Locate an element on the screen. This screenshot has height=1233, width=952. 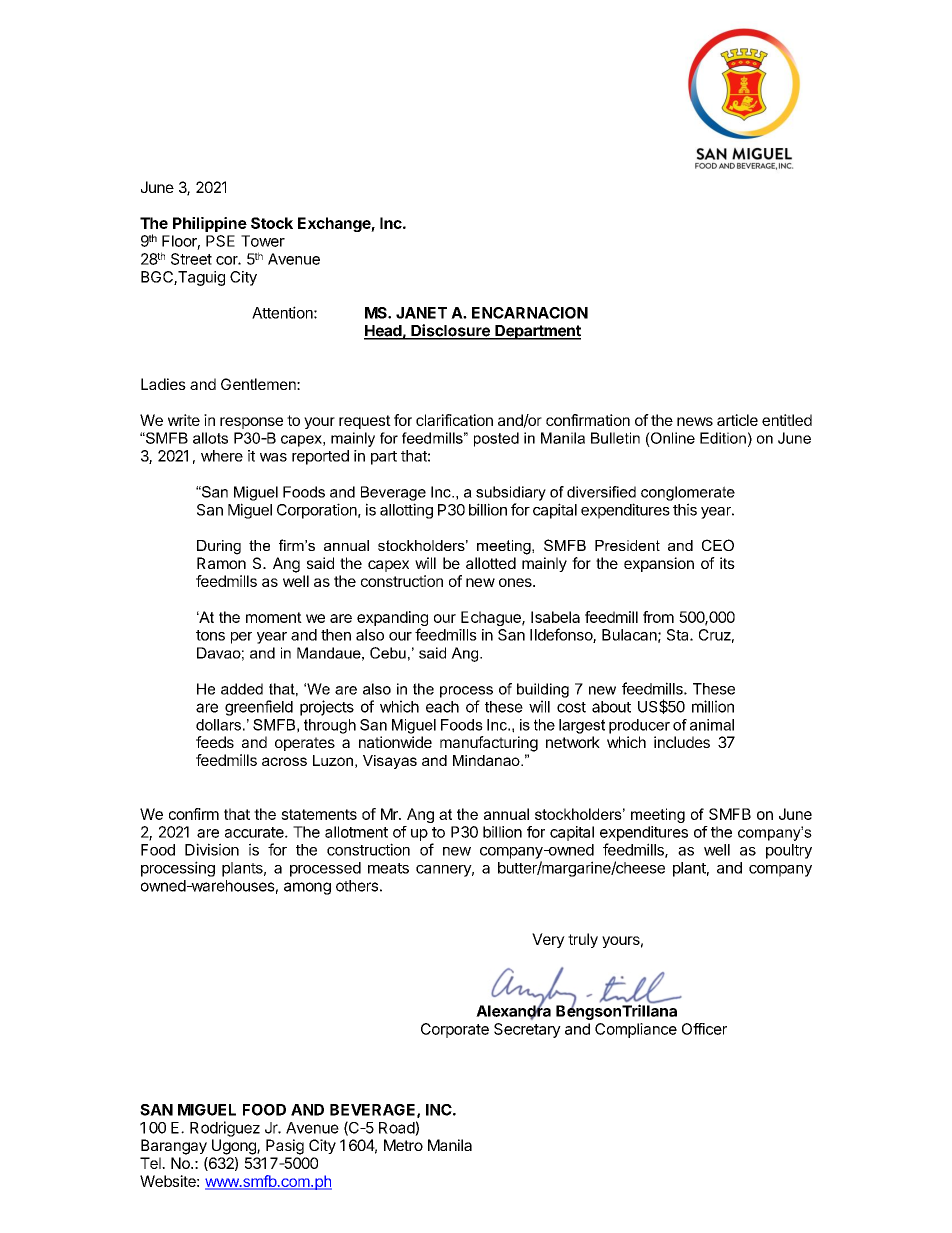
Officer is located at coordinates (704, 1029).
